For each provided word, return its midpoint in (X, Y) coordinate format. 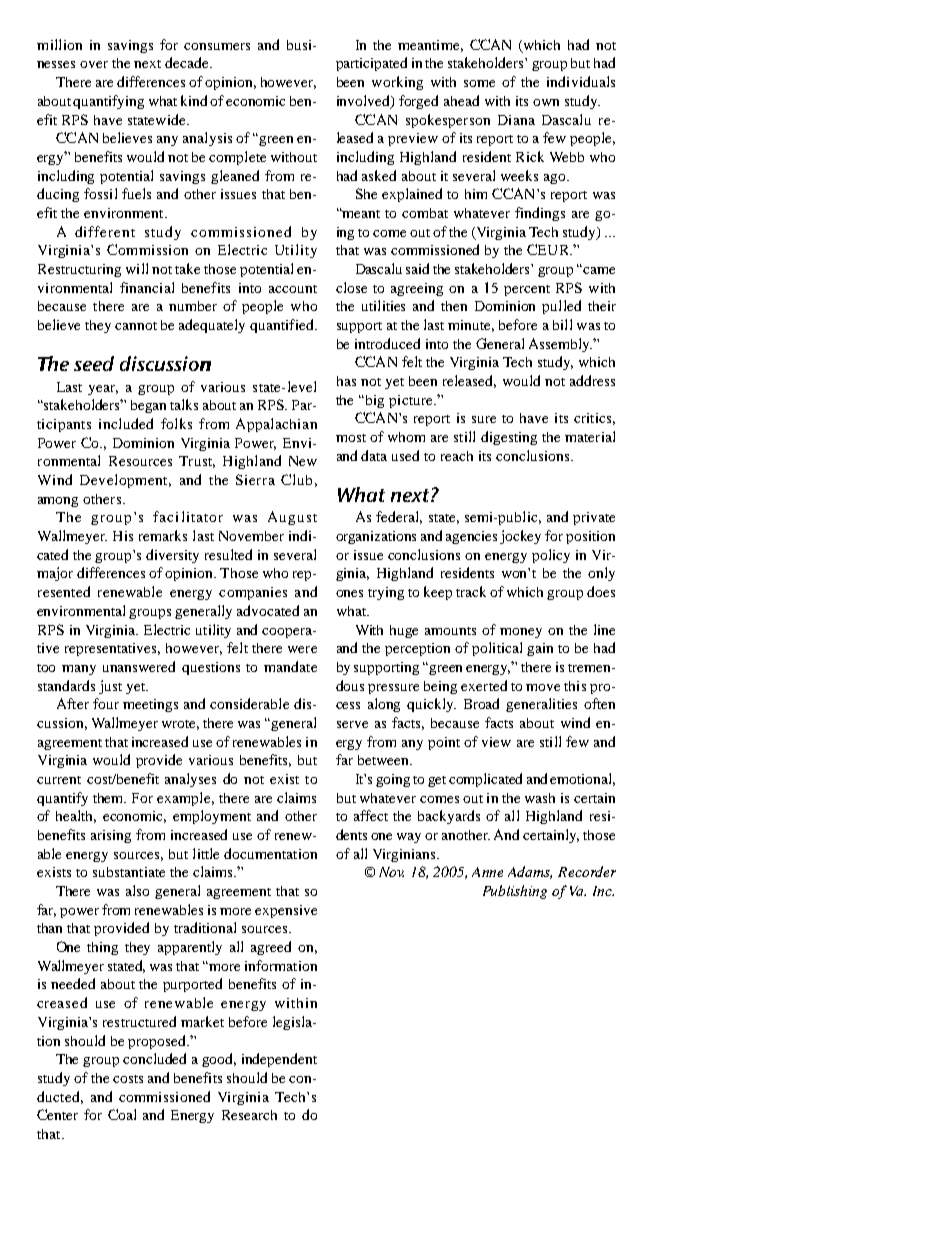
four (106, 703)
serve (352, 724)
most (351, 438)
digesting (509, 438)
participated (371, 64)
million (59, 44)
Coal (122, 1114)
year (103, 390)
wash (540, 798)
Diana (516, 120)
